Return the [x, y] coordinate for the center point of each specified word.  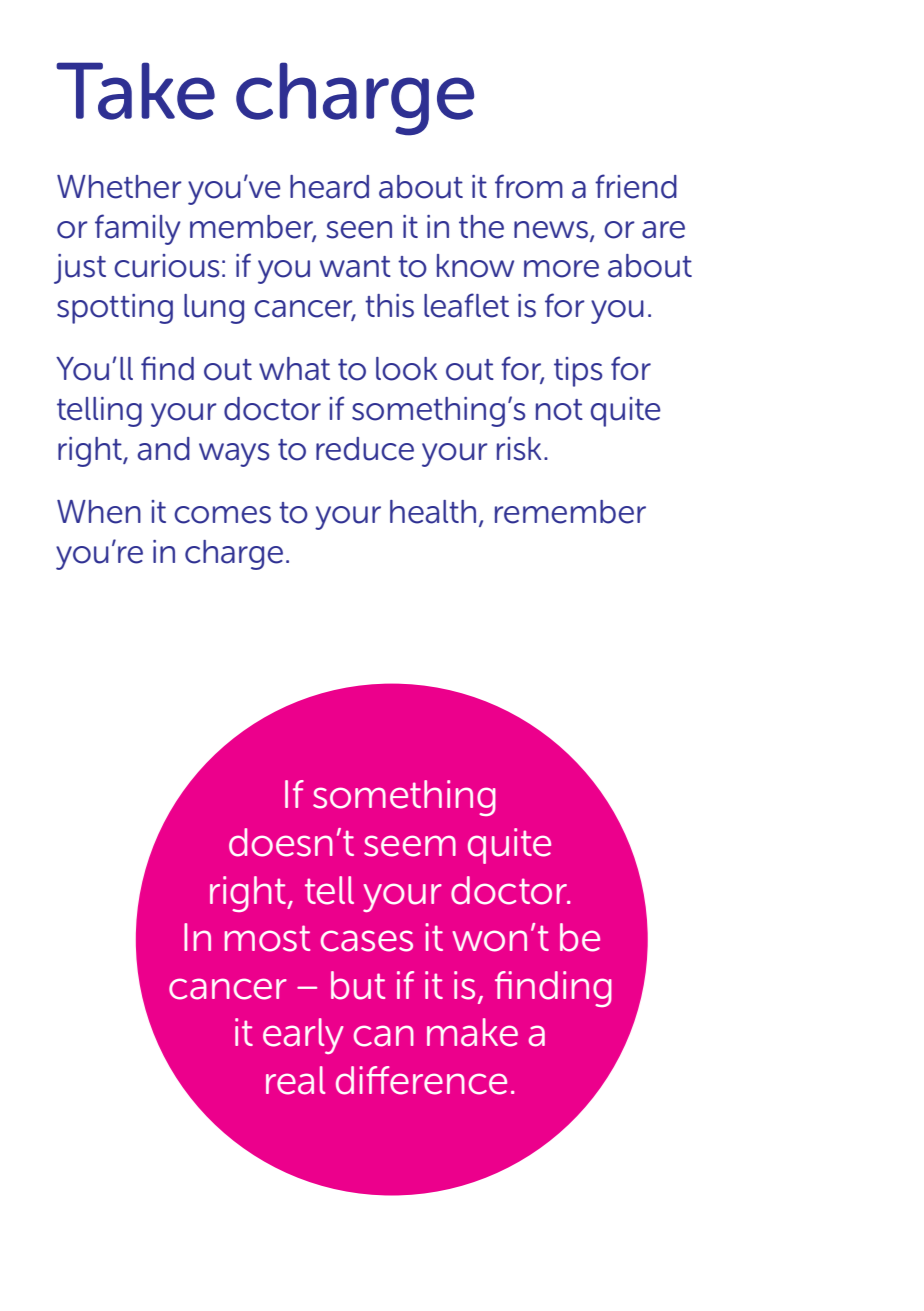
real [295, 1080]
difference [421, 1080]
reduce [365, 449]
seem [410, 846]
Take [135, 91]
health [433, 512]
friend [636, 186]
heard [329, 187]
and [163, 449]
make [472, 1032]
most [267, 938]
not [559, 410]
